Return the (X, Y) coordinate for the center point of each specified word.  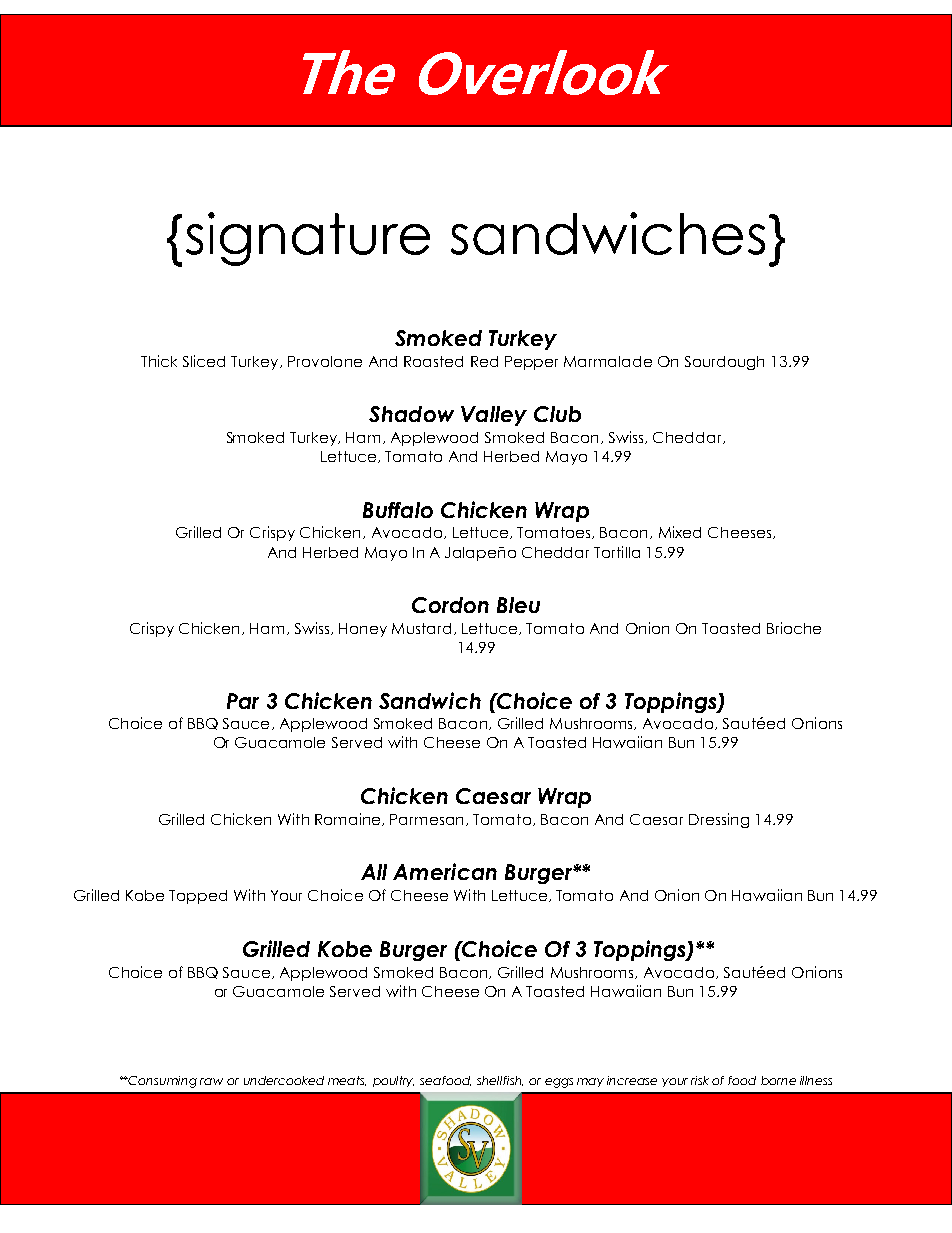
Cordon (450, 605)
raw (211, 1081)
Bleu (518, 605)
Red (484, 361)
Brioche (794, 628)
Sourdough (724, 363)
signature (308, 239)
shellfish (500, 1081)
